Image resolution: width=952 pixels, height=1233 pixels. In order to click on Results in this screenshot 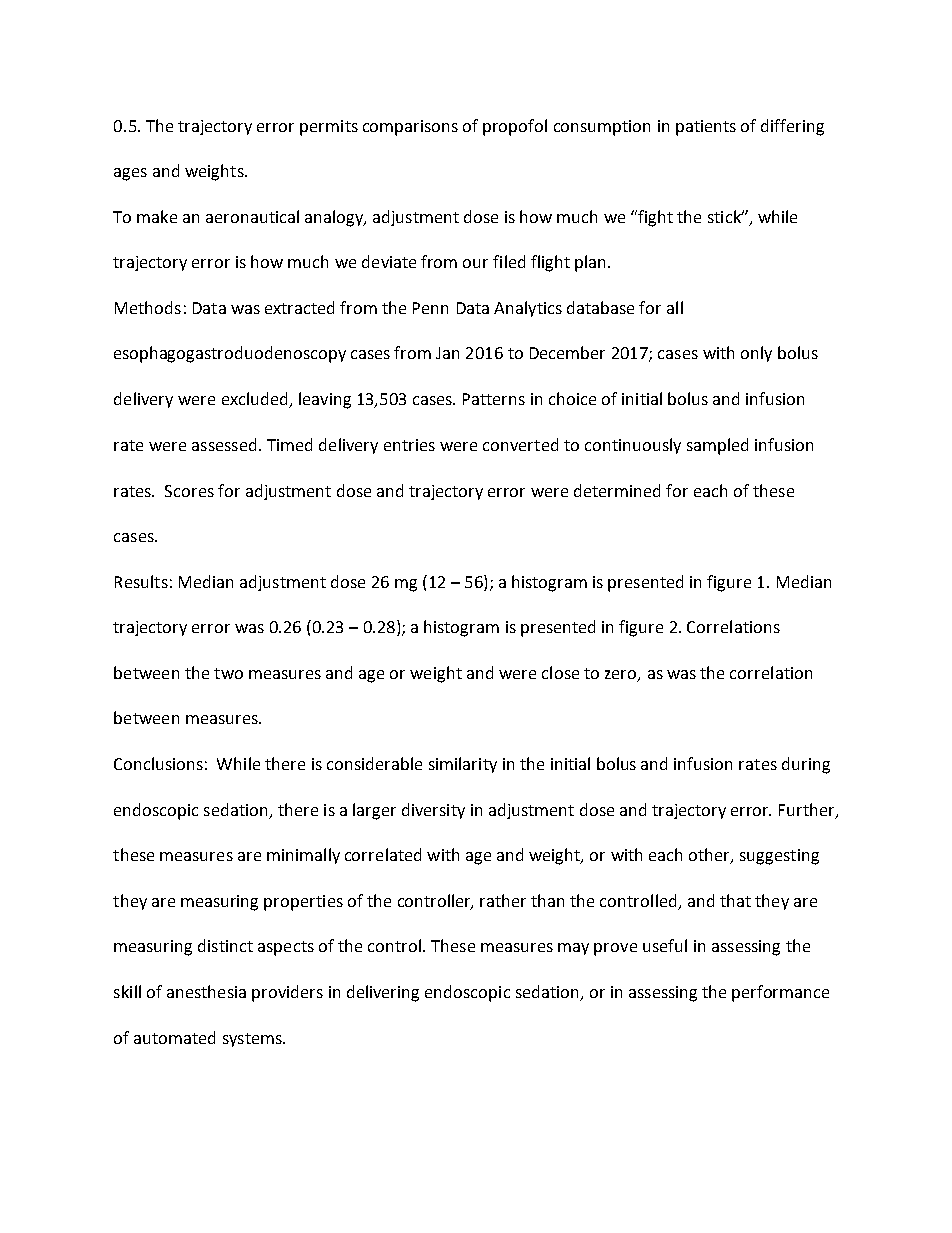, I will do `click(141, 581)`.
